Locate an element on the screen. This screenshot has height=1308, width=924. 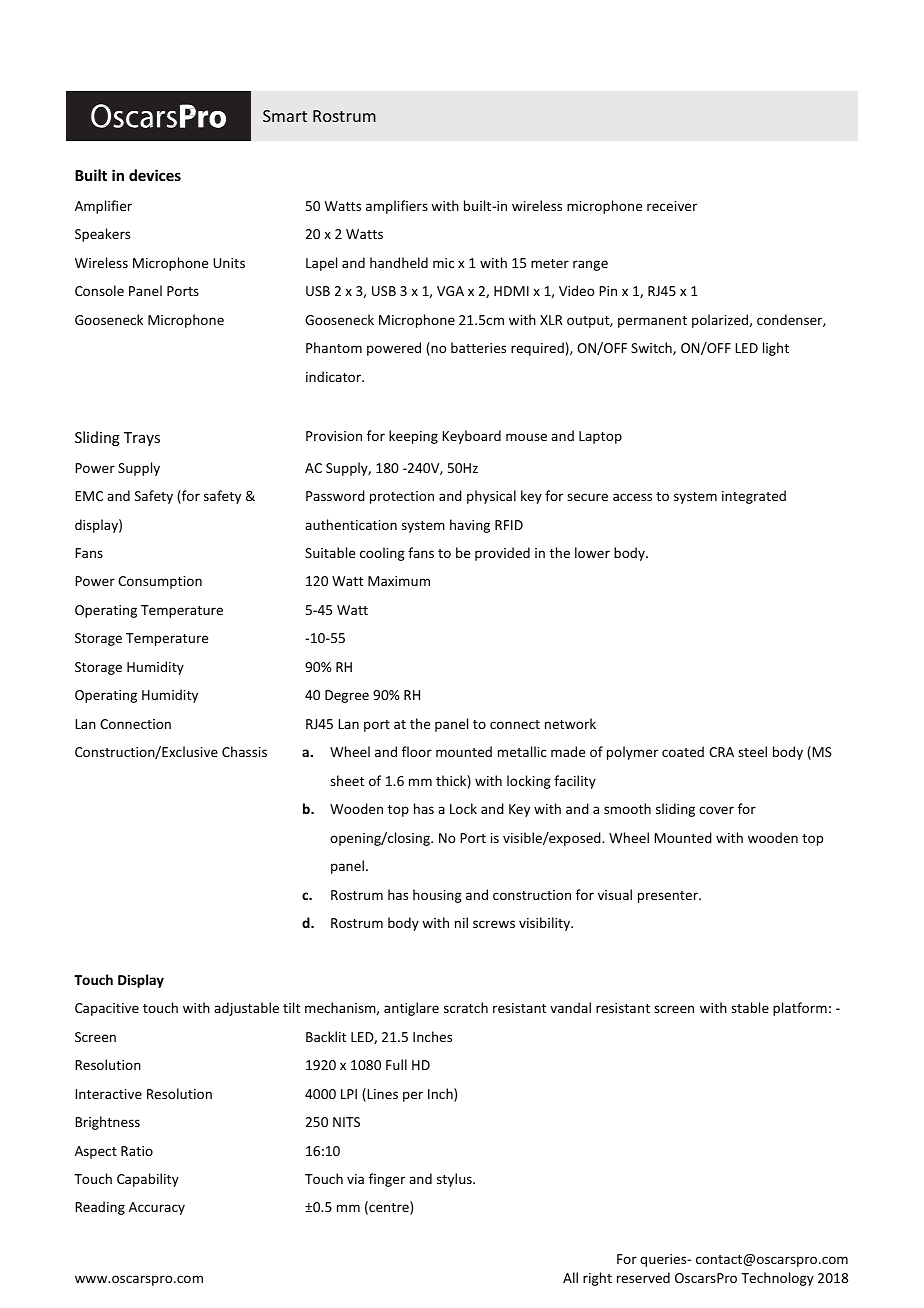
Accuracy is located at coordinates (157, 1208).
